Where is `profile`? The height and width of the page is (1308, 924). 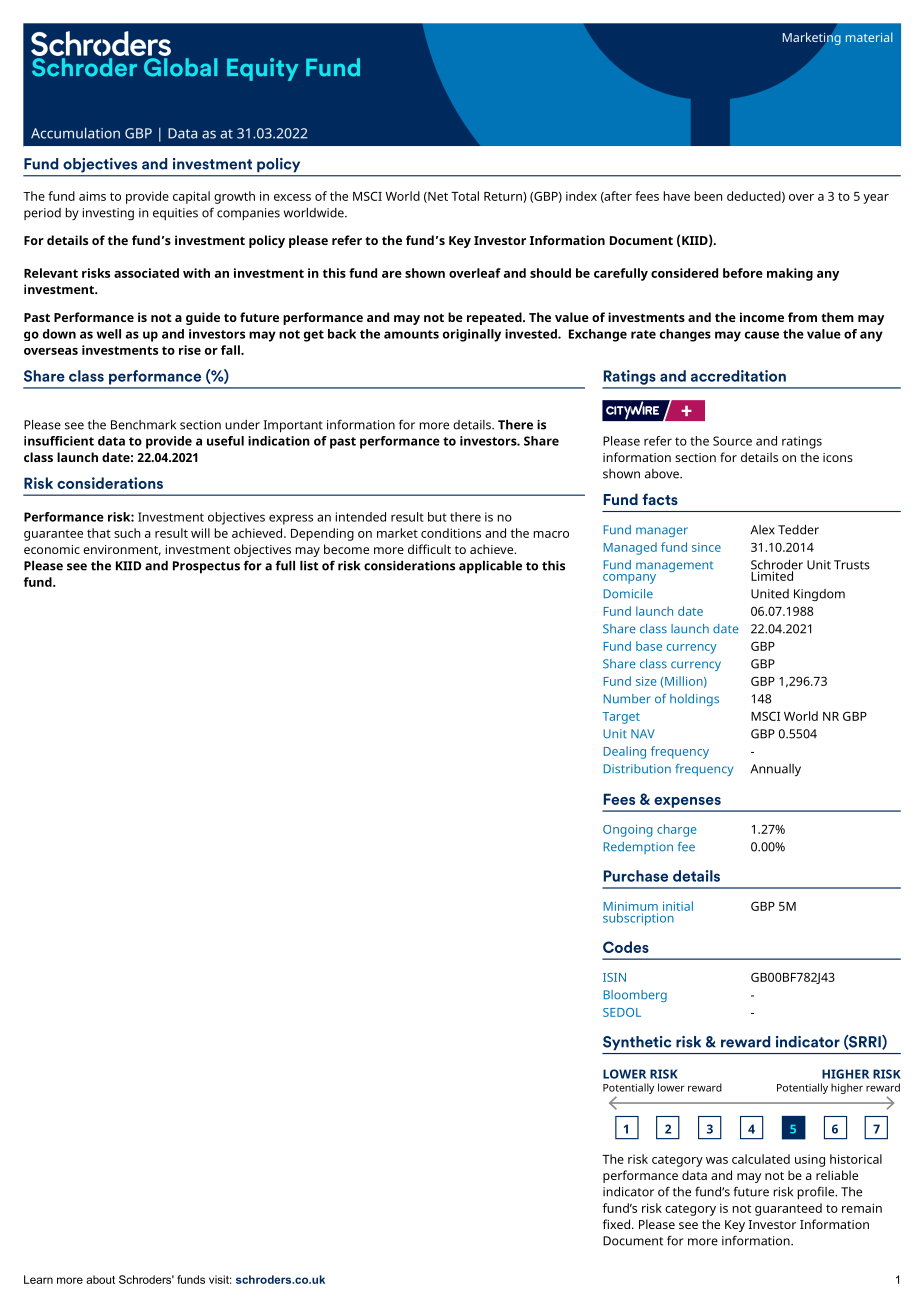
profile is located at coordinates (817, 1193).
